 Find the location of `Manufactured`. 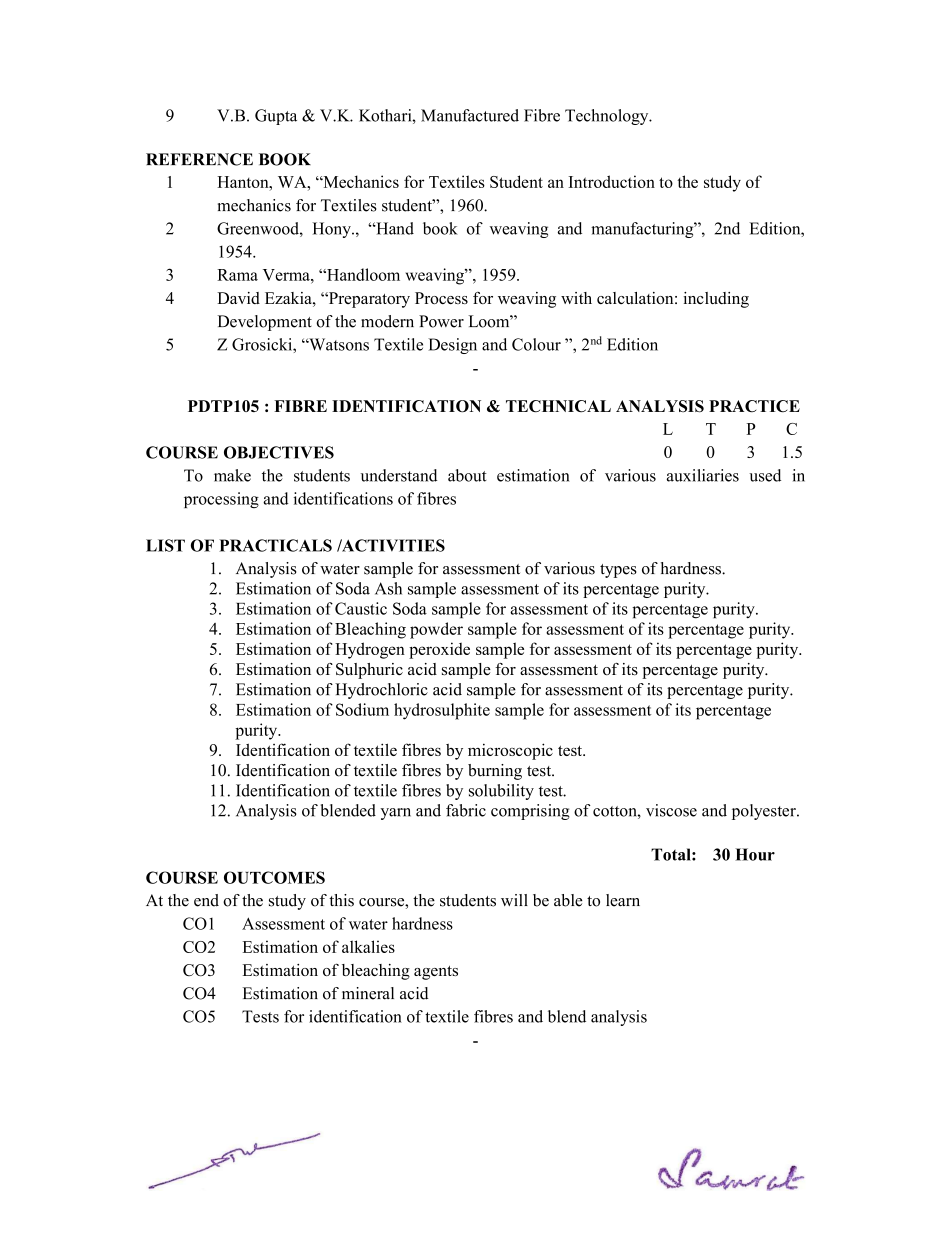

Manufactured is located at coordinates (470, 115).
